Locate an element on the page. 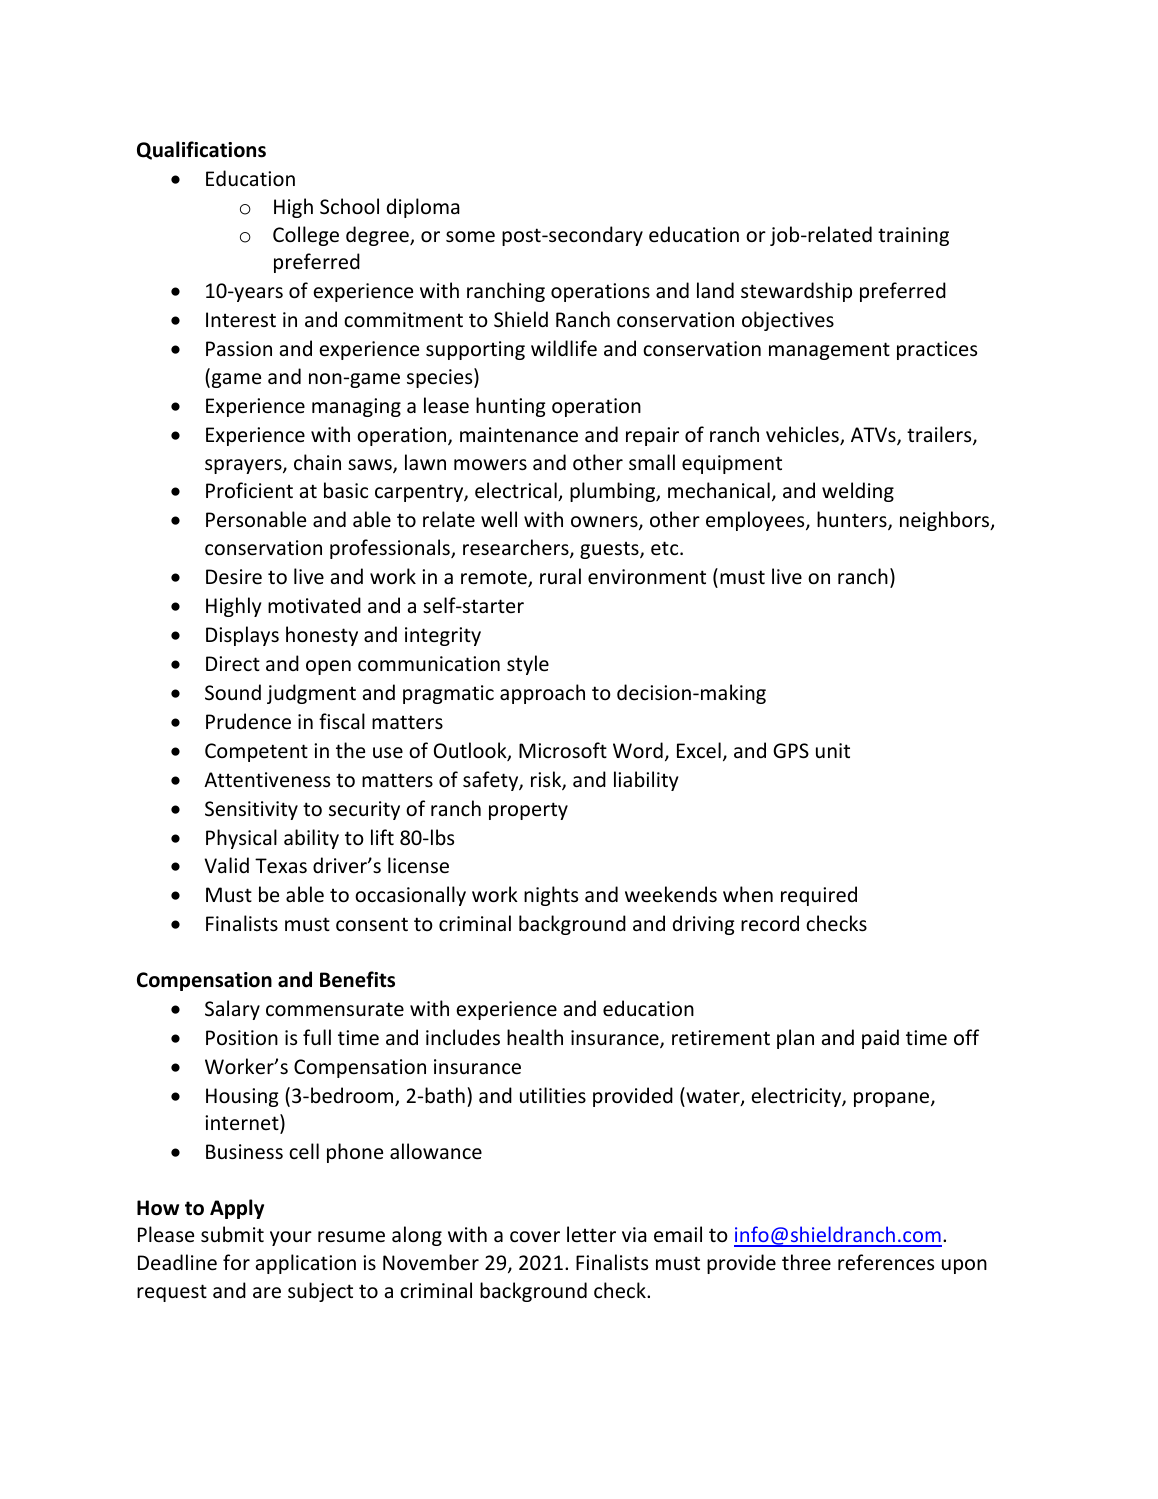 This document has width=1158, height=1499. for is located at coordinates (236, 1262).
